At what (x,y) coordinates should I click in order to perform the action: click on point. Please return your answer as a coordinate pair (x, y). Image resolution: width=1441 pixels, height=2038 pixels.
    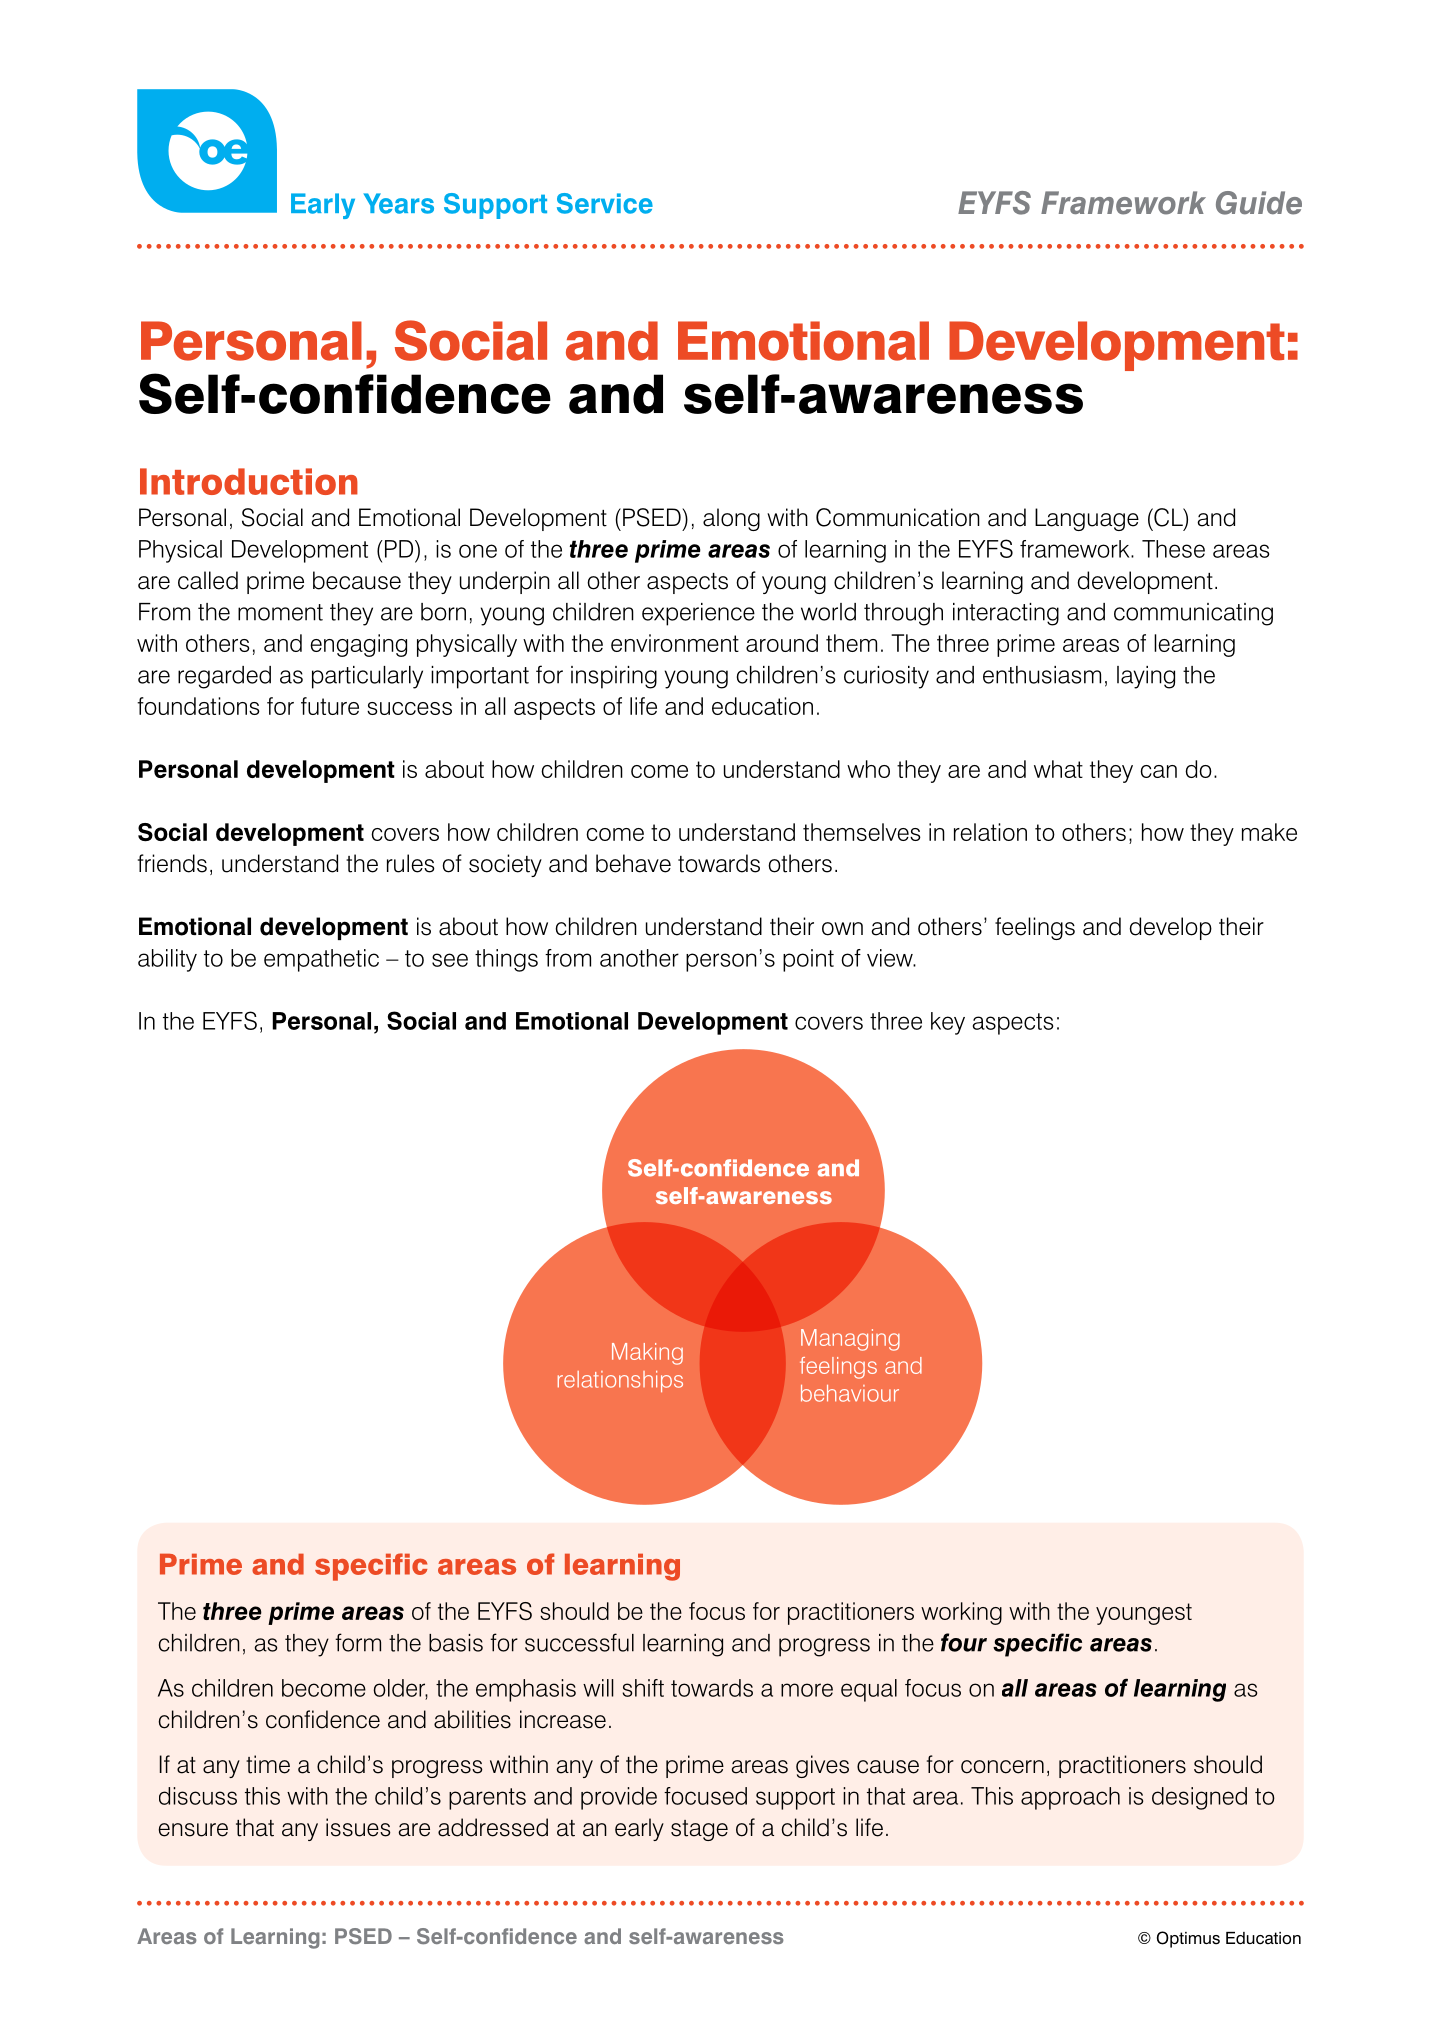
    Looking at the image, I should click on (808, 960).
